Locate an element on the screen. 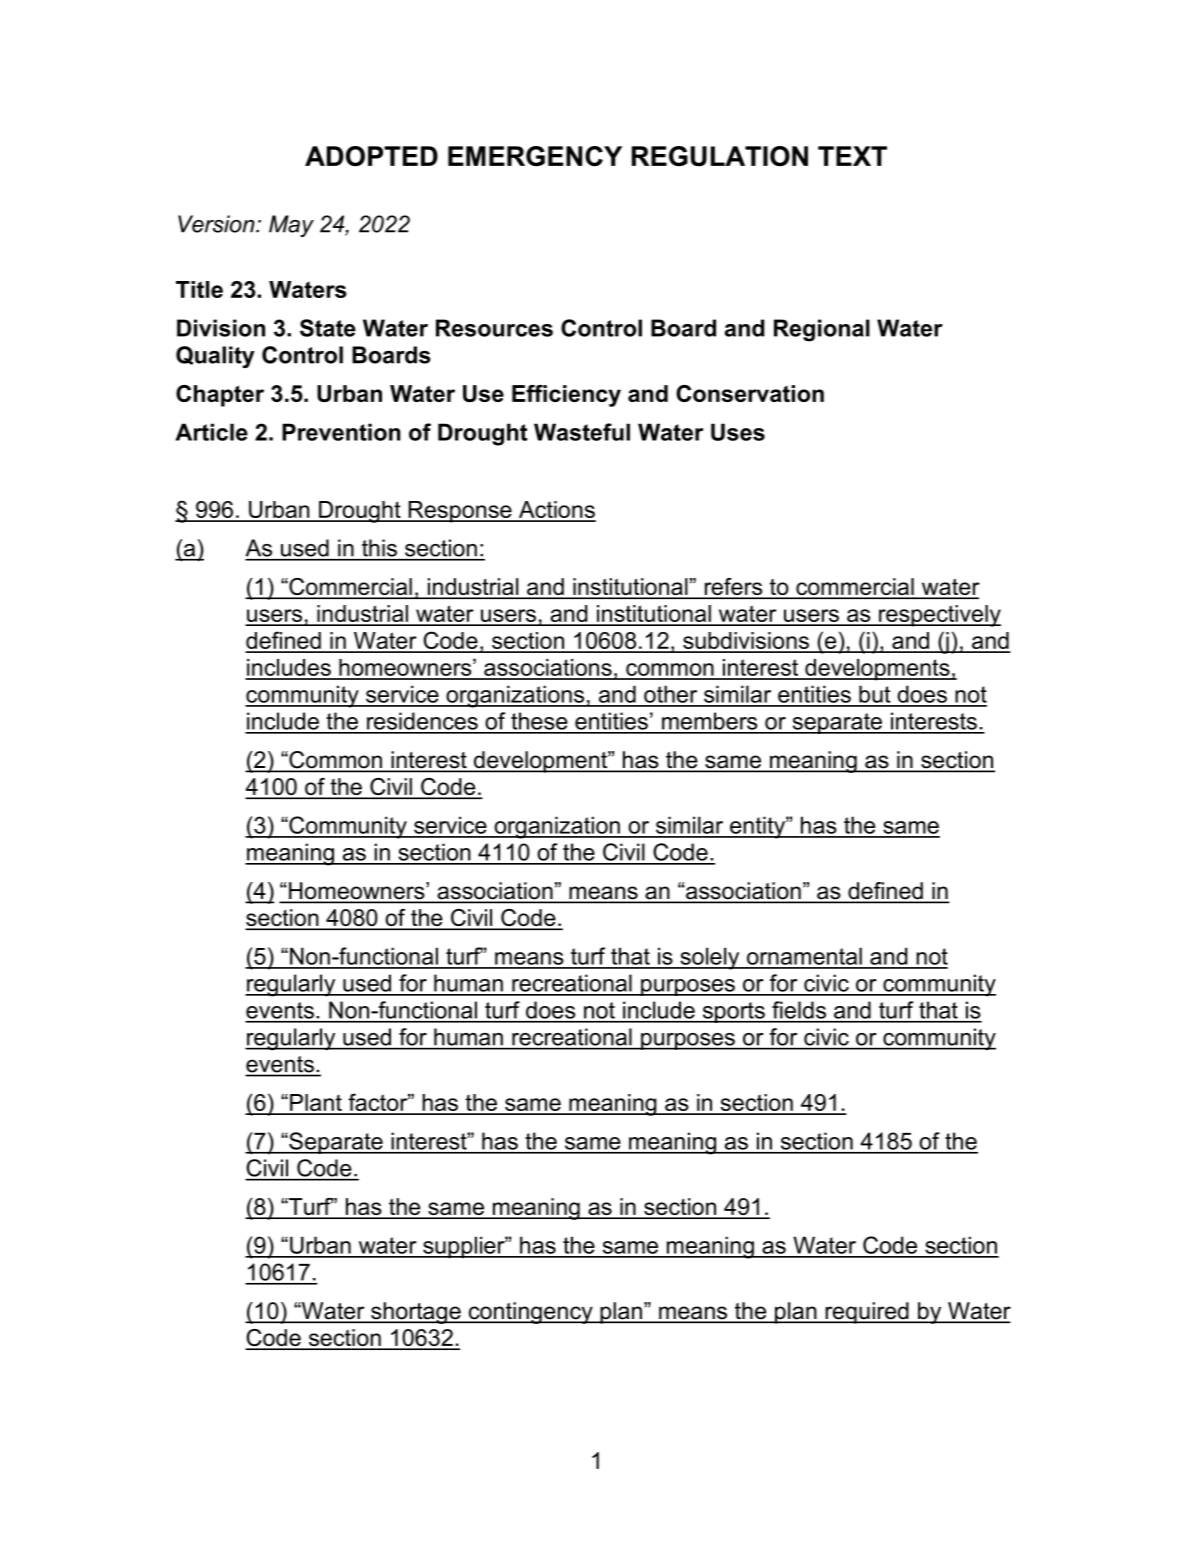  solely is located at coordinates (710, 958).
